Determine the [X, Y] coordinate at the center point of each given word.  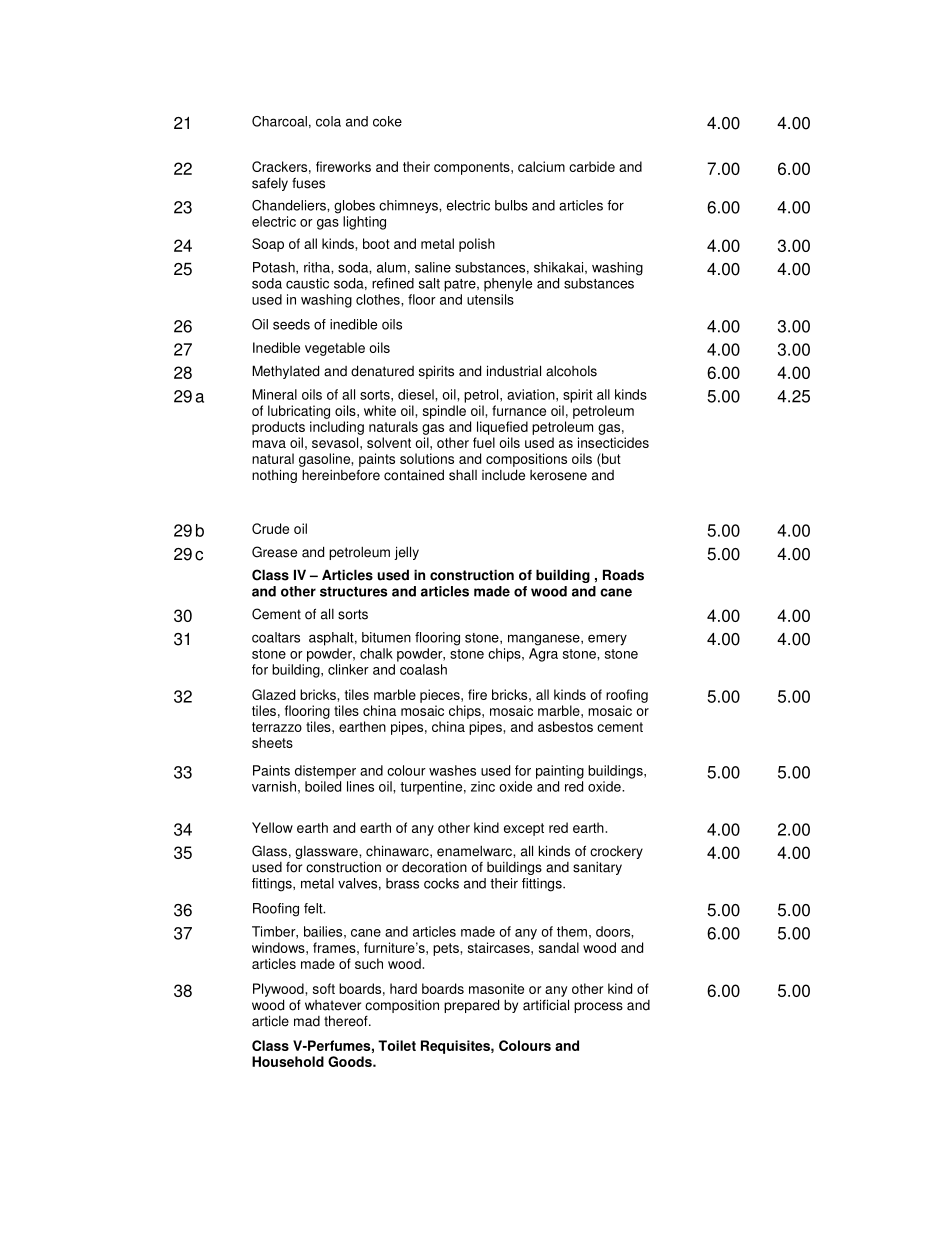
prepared [471, 1006]
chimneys [409, 207]
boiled [323, 786]
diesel [417, 394]
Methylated [285, 372]
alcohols [571, 371]
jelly [406, 553]
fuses [308, 183]
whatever [333, 1005]
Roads [623, 575]
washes [452, 770]
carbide [592, 166]
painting [560, 772]
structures [353, 591]
